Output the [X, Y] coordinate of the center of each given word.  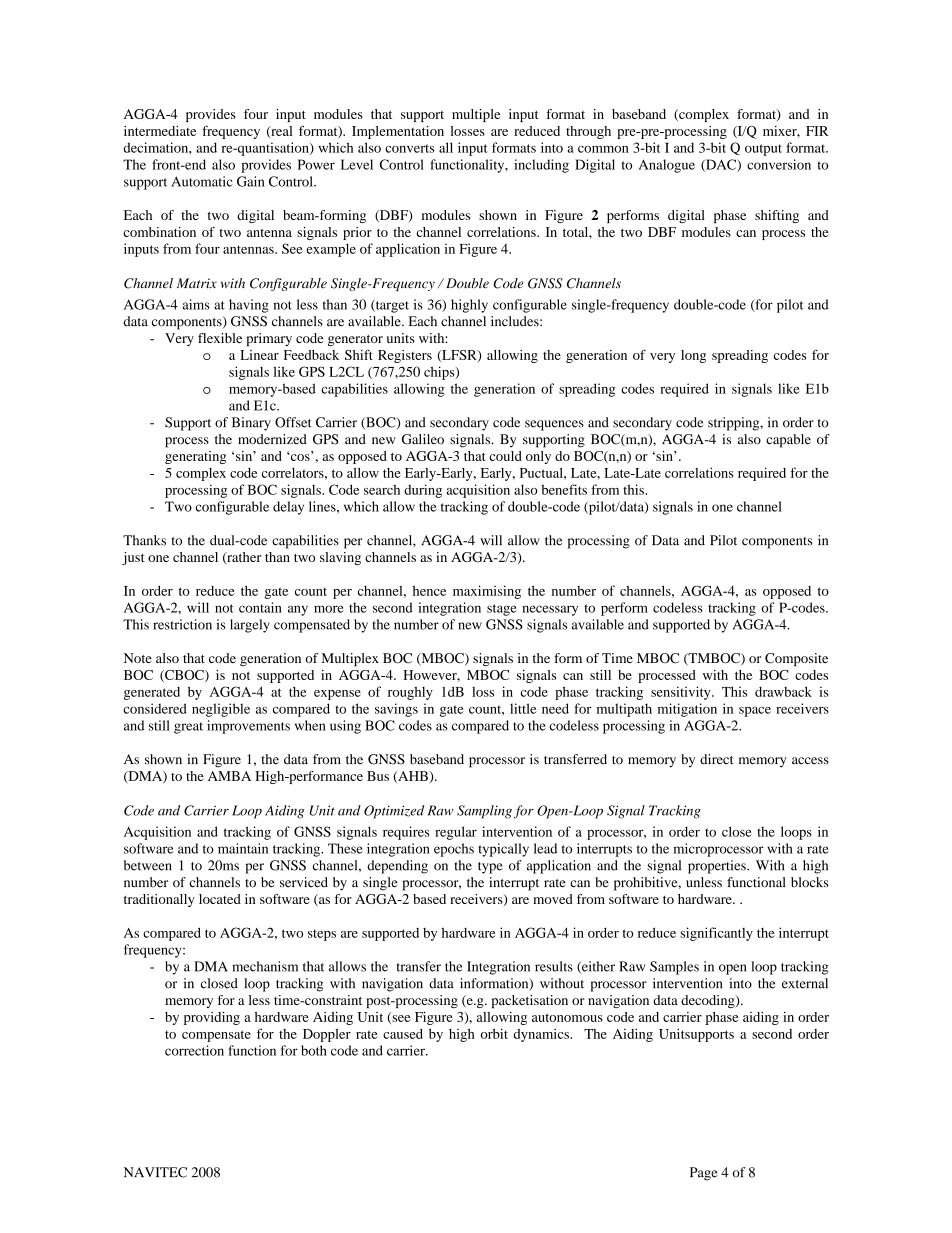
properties [718, 867]
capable [788, 441]
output [763, 150]
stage [502, 610]
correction [194, 1050]
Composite [796, 660]
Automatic [202, 181]
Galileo [423, 439]
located [220, 899]
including [541, 166]
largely [250, 626]
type [490, 868]
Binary [251, 424]
